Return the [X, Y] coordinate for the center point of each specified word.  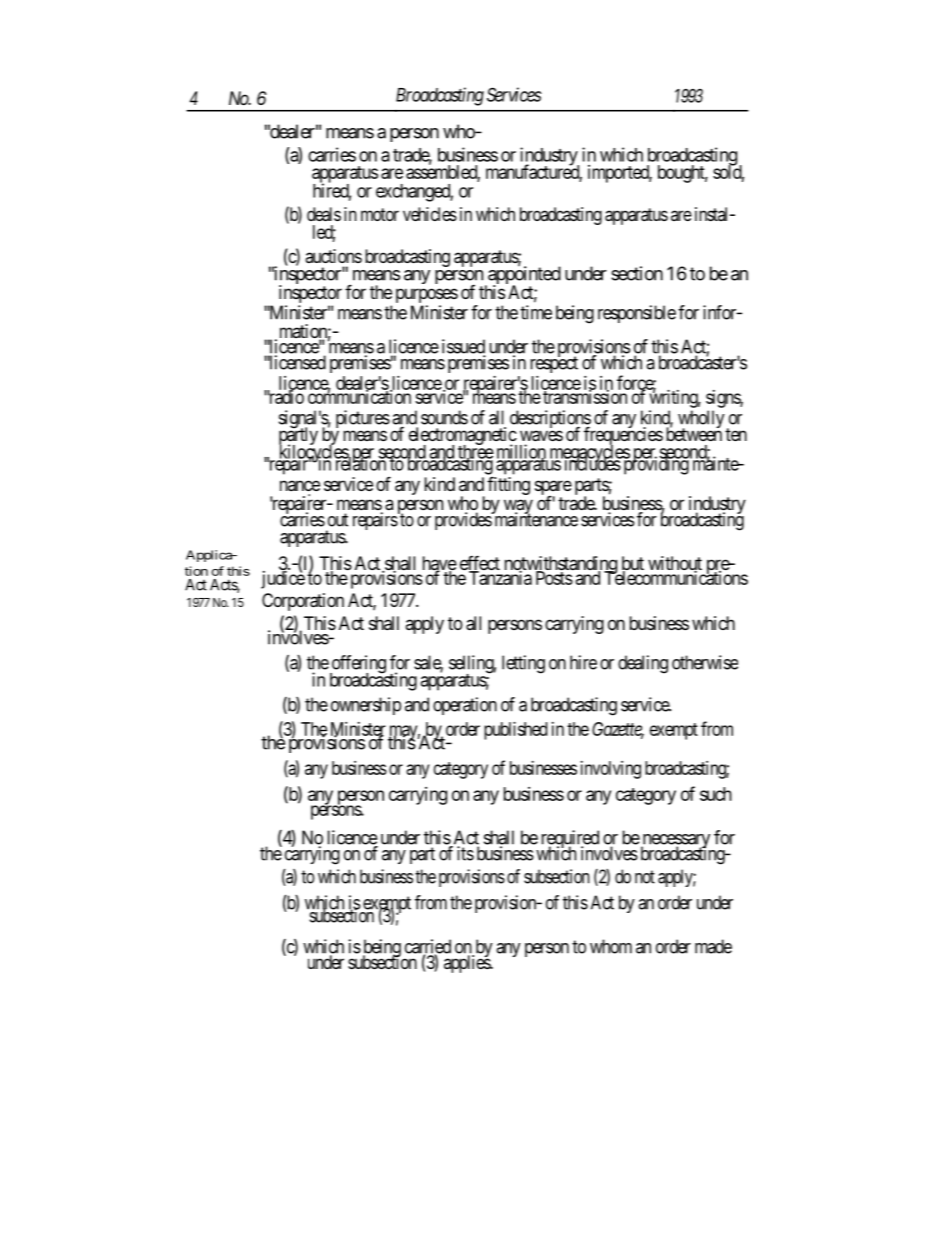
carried [428, 947]
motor [380, 214]
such [716, 794]
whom [611, 946]
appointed [523, 276]
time [536, 312]
